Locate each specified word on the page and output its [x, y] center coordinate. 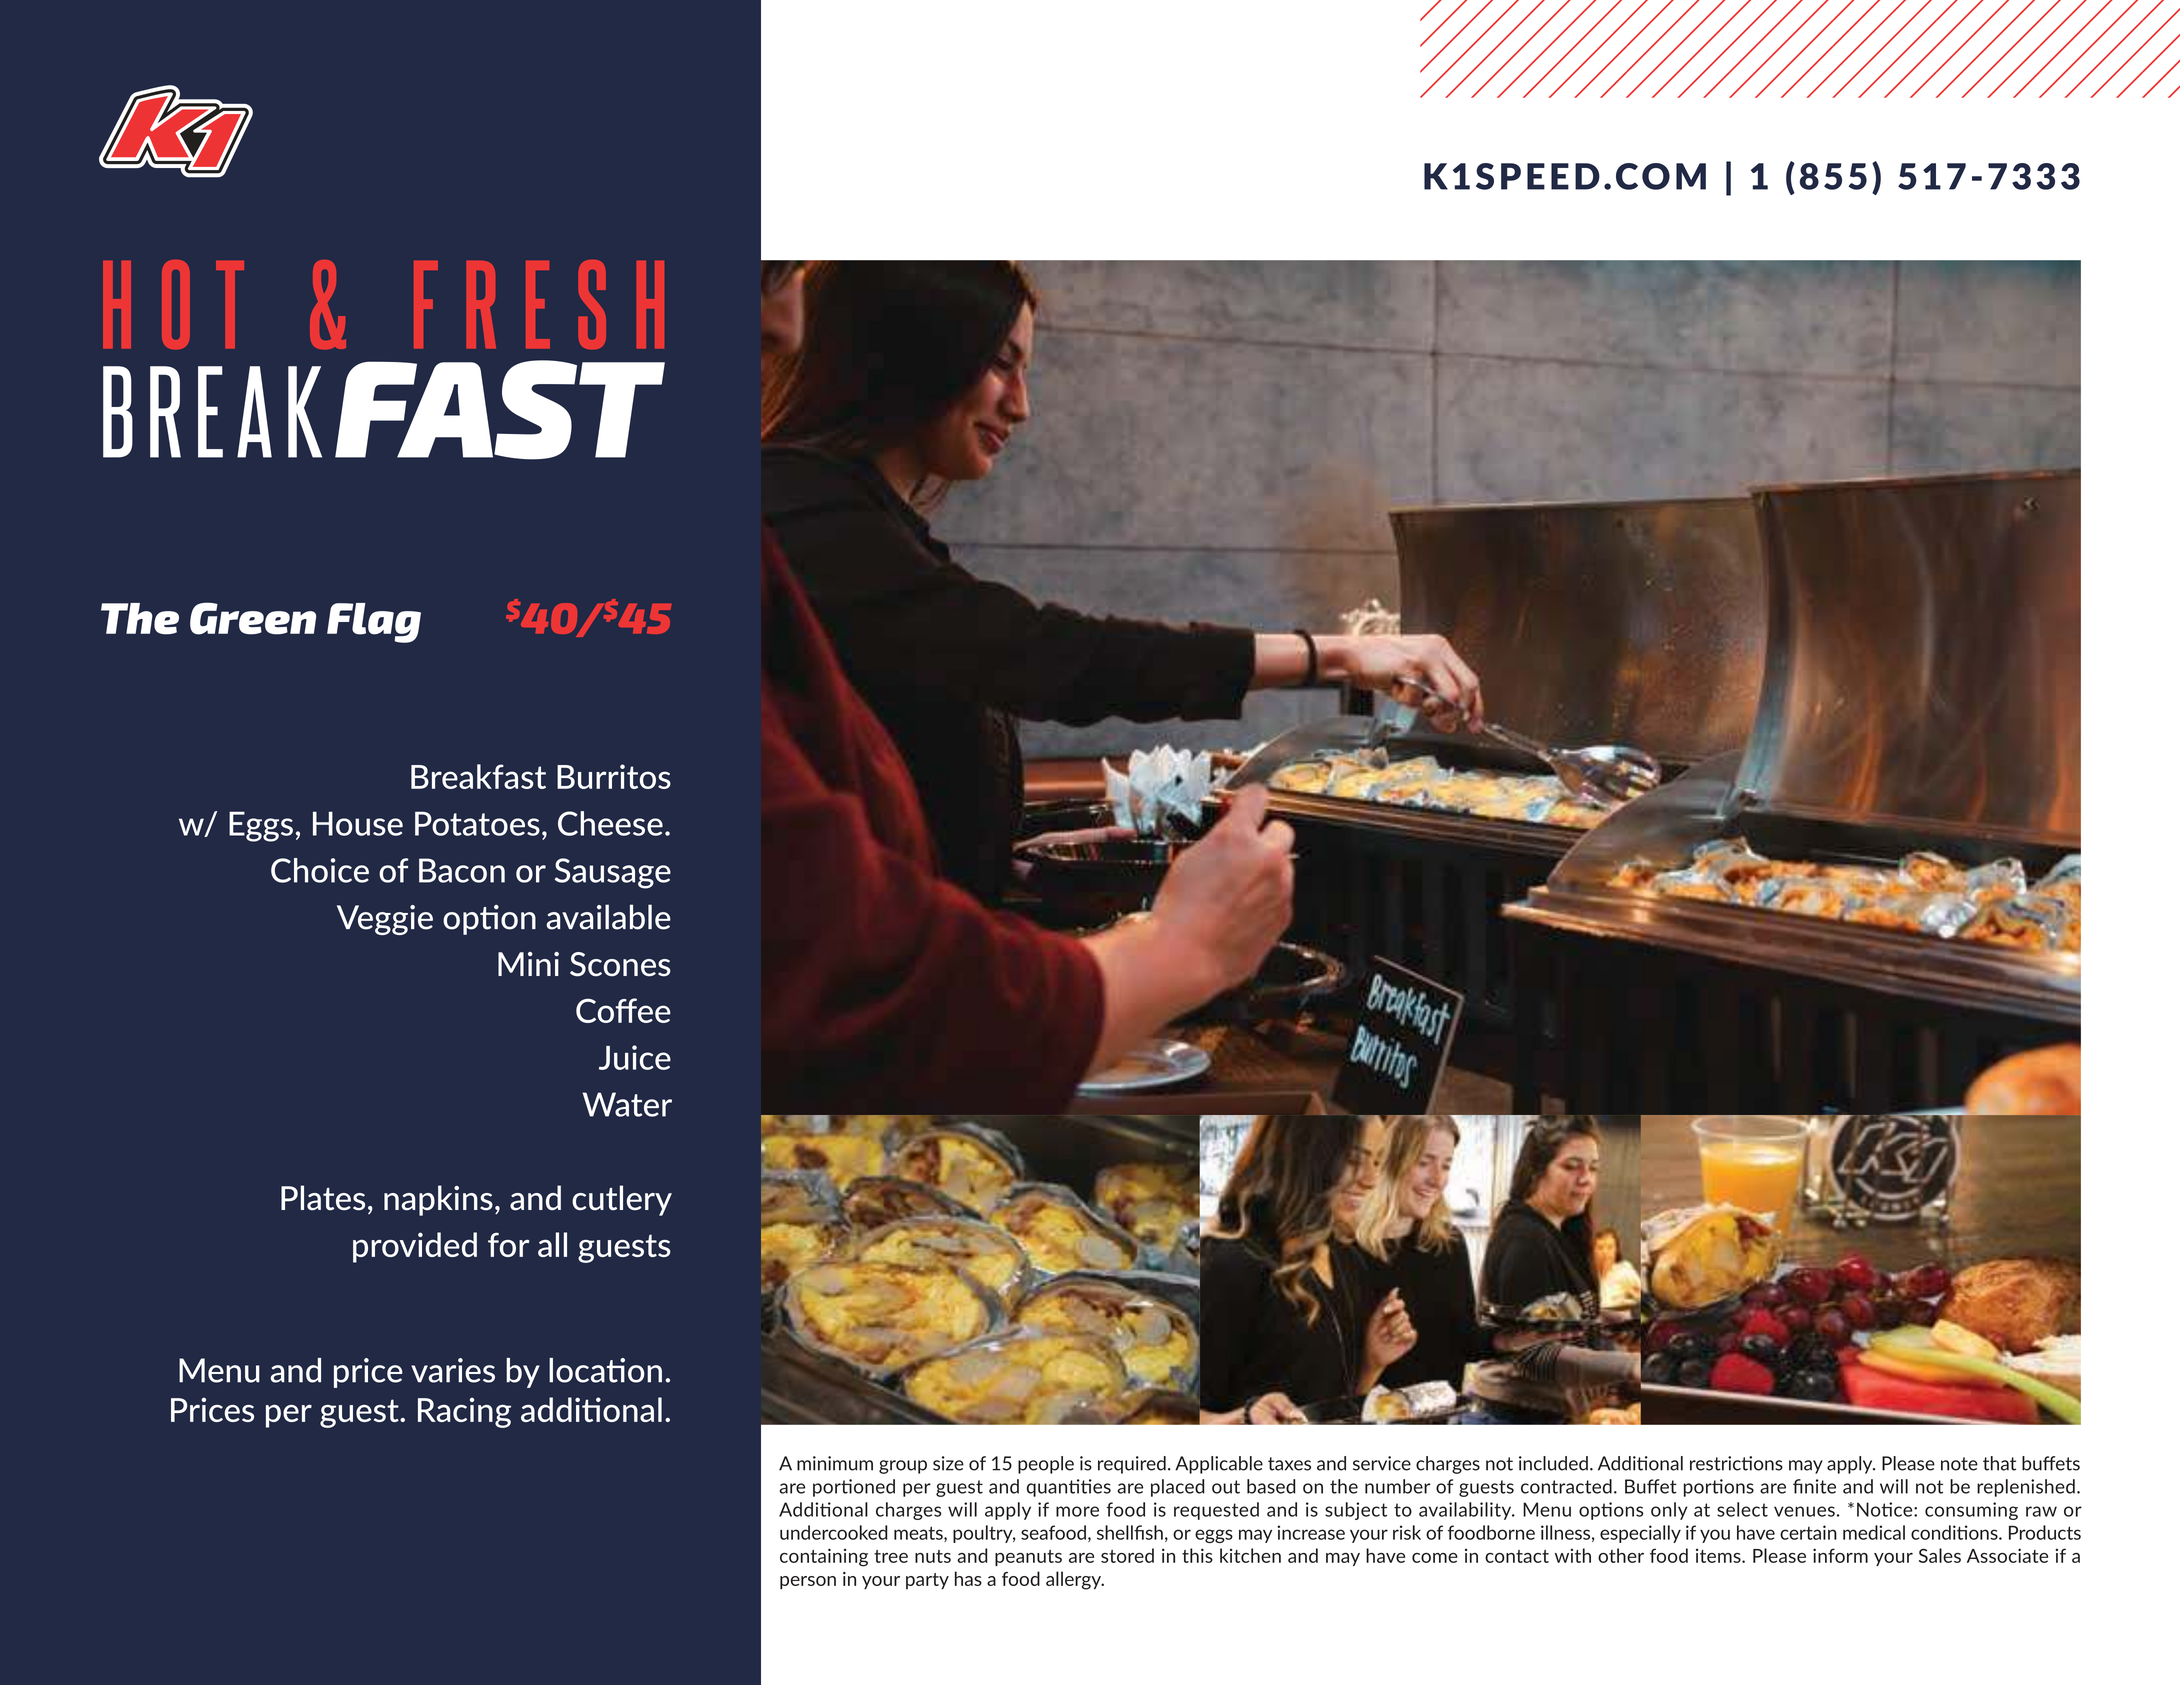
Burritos [614, 776]
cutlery [622, 1200]
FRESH [539, 304]
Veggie [385, 920]
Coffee [623, 1010]
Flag [374, 623]
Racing [464, 1412]
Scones [620, 964]
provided [415, 1247]
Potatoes [477, 823]
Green [253, 618]
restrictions [1736, 1463]
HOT [173, 304]
